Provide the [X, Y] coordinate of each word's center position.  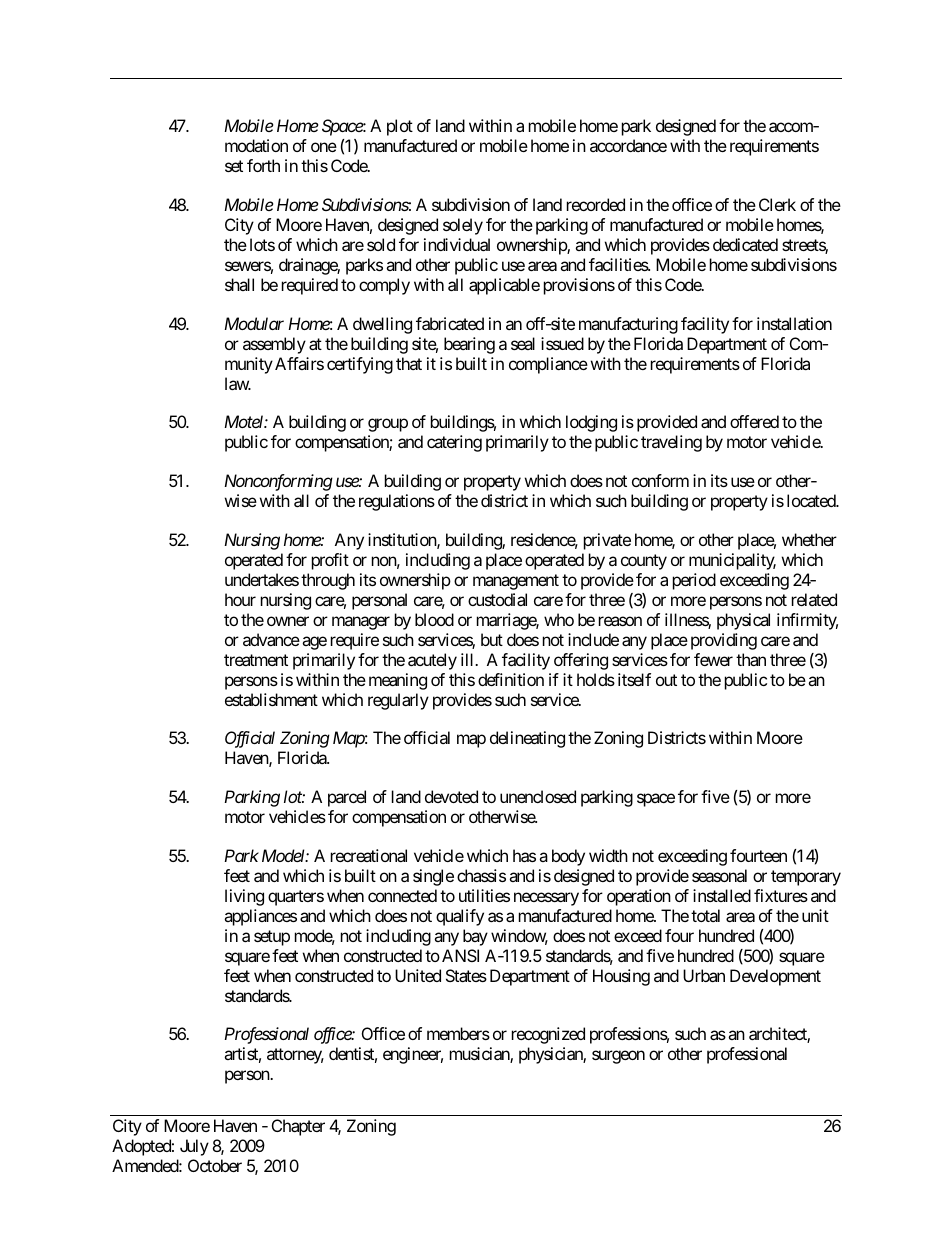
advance [271, 639]
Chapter [298, 1127]
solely [463, 226]
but [492, 639]
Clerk [777, 204]
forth [263, 165]
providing [724, 641]
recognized [548, 1035]
